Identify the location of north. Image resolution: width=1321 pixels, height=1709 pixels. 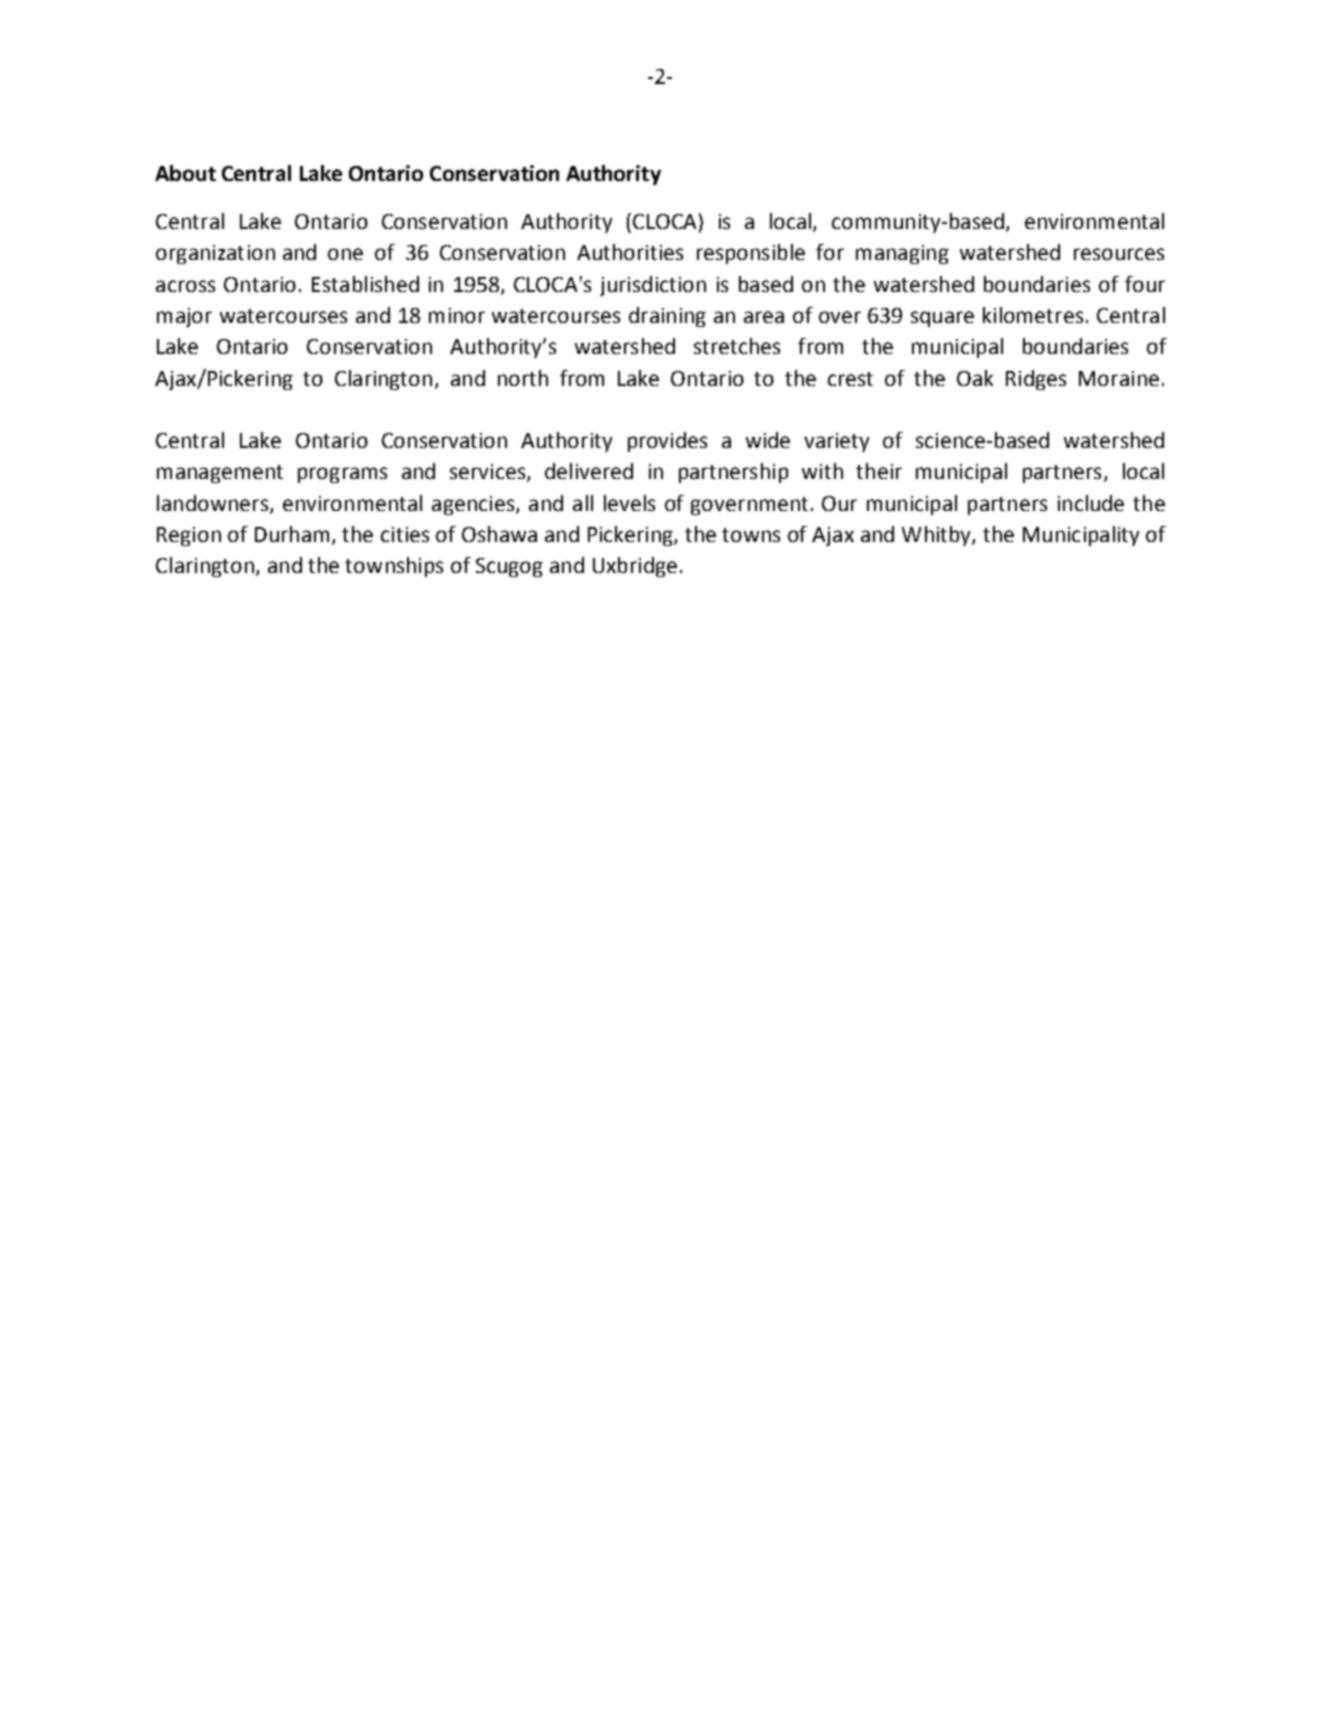
(523, 378).
